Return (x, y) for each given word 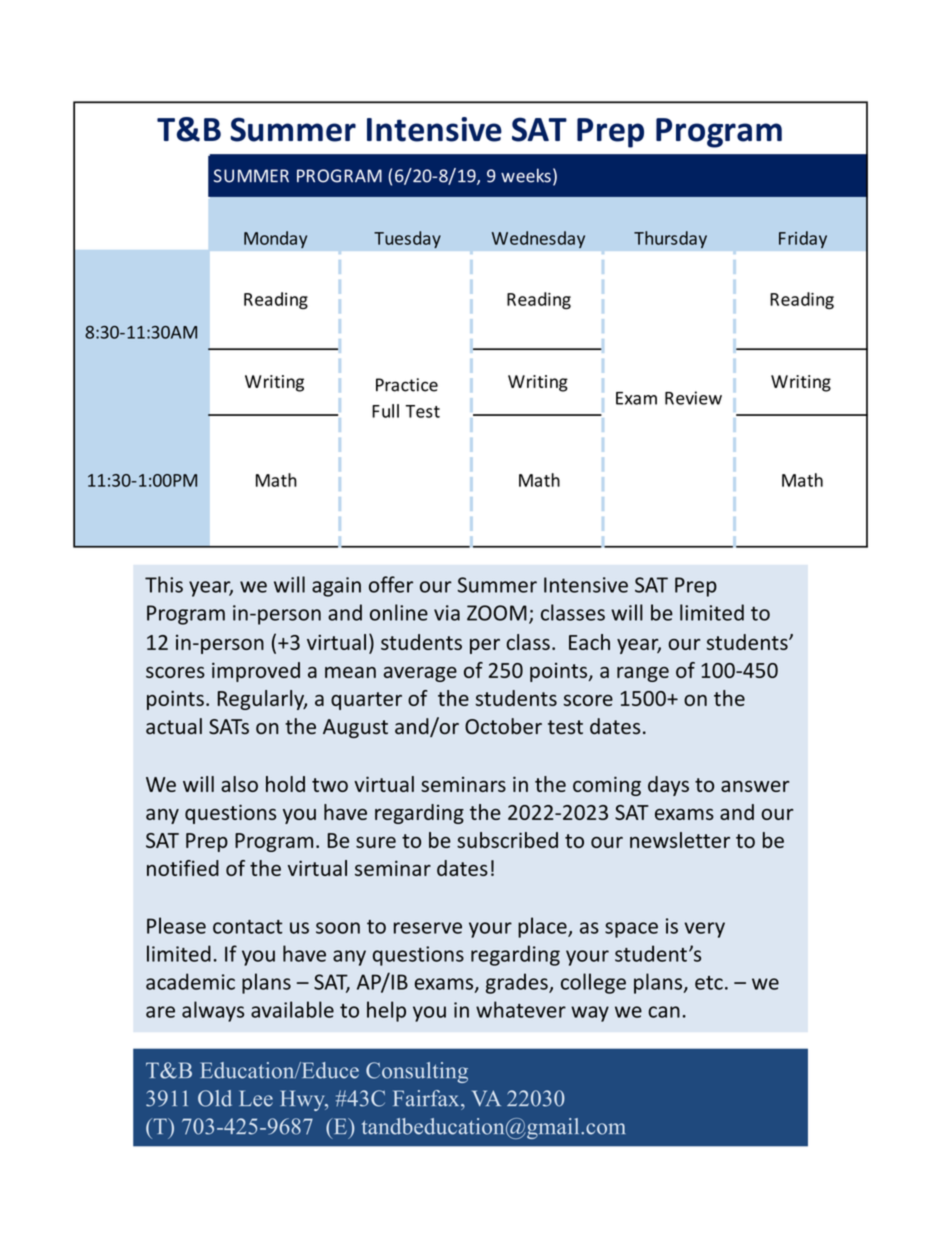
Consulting (417, 1072)
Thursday (670, 239)
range (643, 674)
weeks (526, 175)
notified (183, 868)
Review (693, 398)
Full (385, 411)
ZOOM (497, 613)
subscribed (507, 840)
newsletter (680, 840)
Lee (256, 1098)
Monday (276, 239)
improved (256, 672)
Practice (407, 385)
